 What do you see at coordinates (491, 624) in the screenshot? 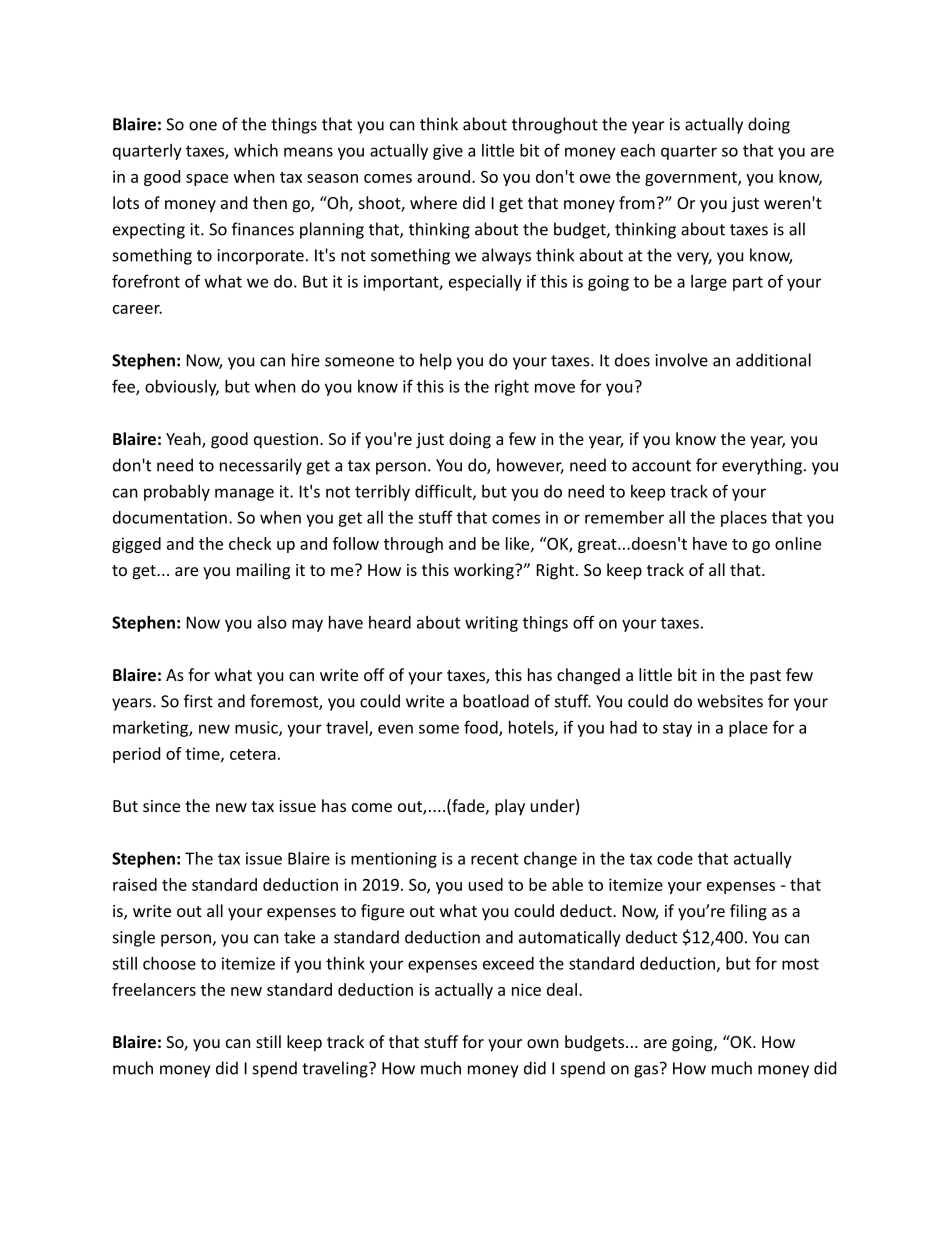
I see `writing` at bounding box center [491, 624].
